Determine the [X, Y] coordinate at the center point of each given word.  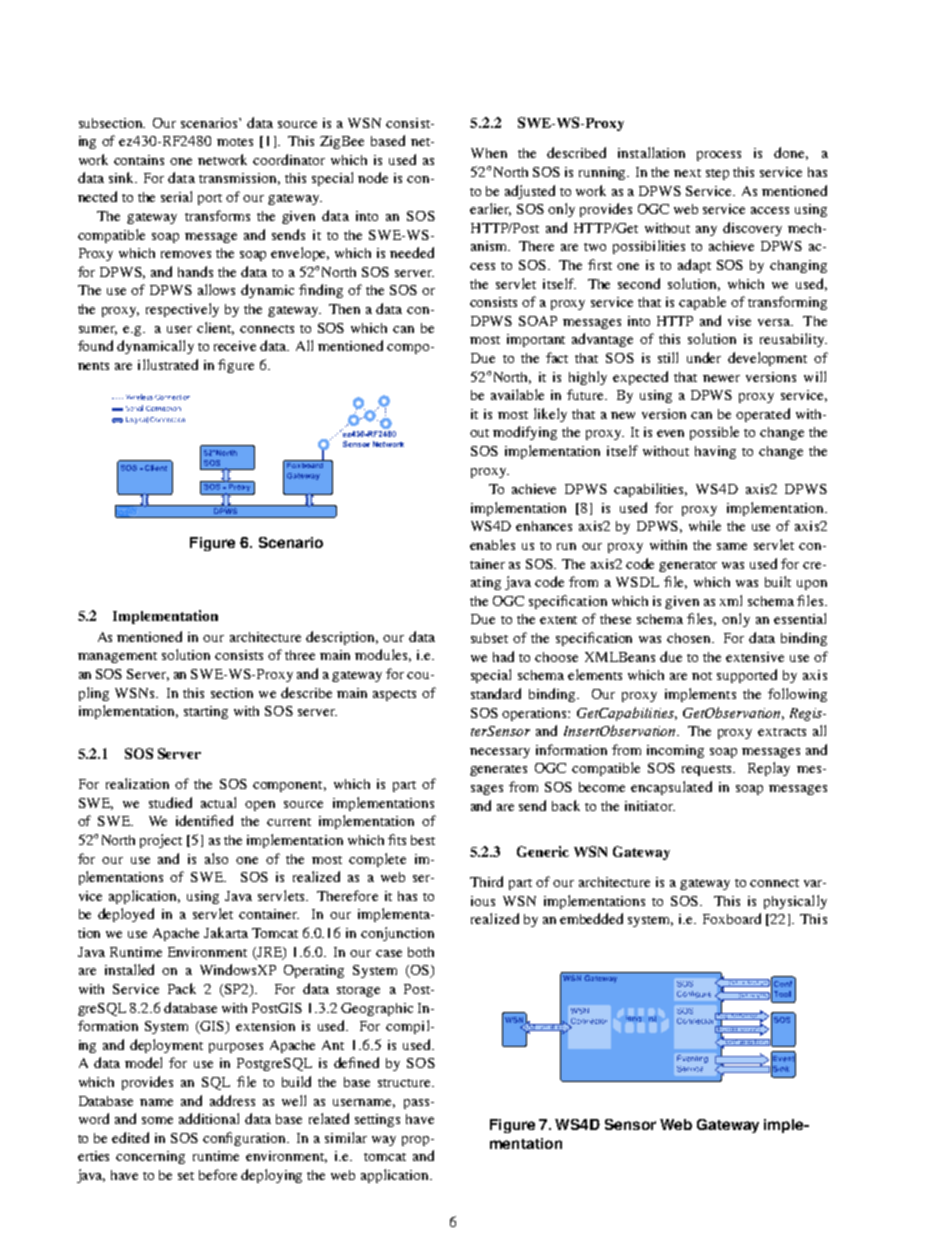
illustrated [168, 364]
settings [377, 1120]
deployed [126, 915]
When [489, 153]
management [117, 657]
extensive [755, 657]
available [517, 394]
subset [489, 638]
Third [486, 881]
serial [176, 196]
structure [405, 1083]
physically [795, 902]
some [157, 1120]
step [717, 174]
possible [714, 433]
